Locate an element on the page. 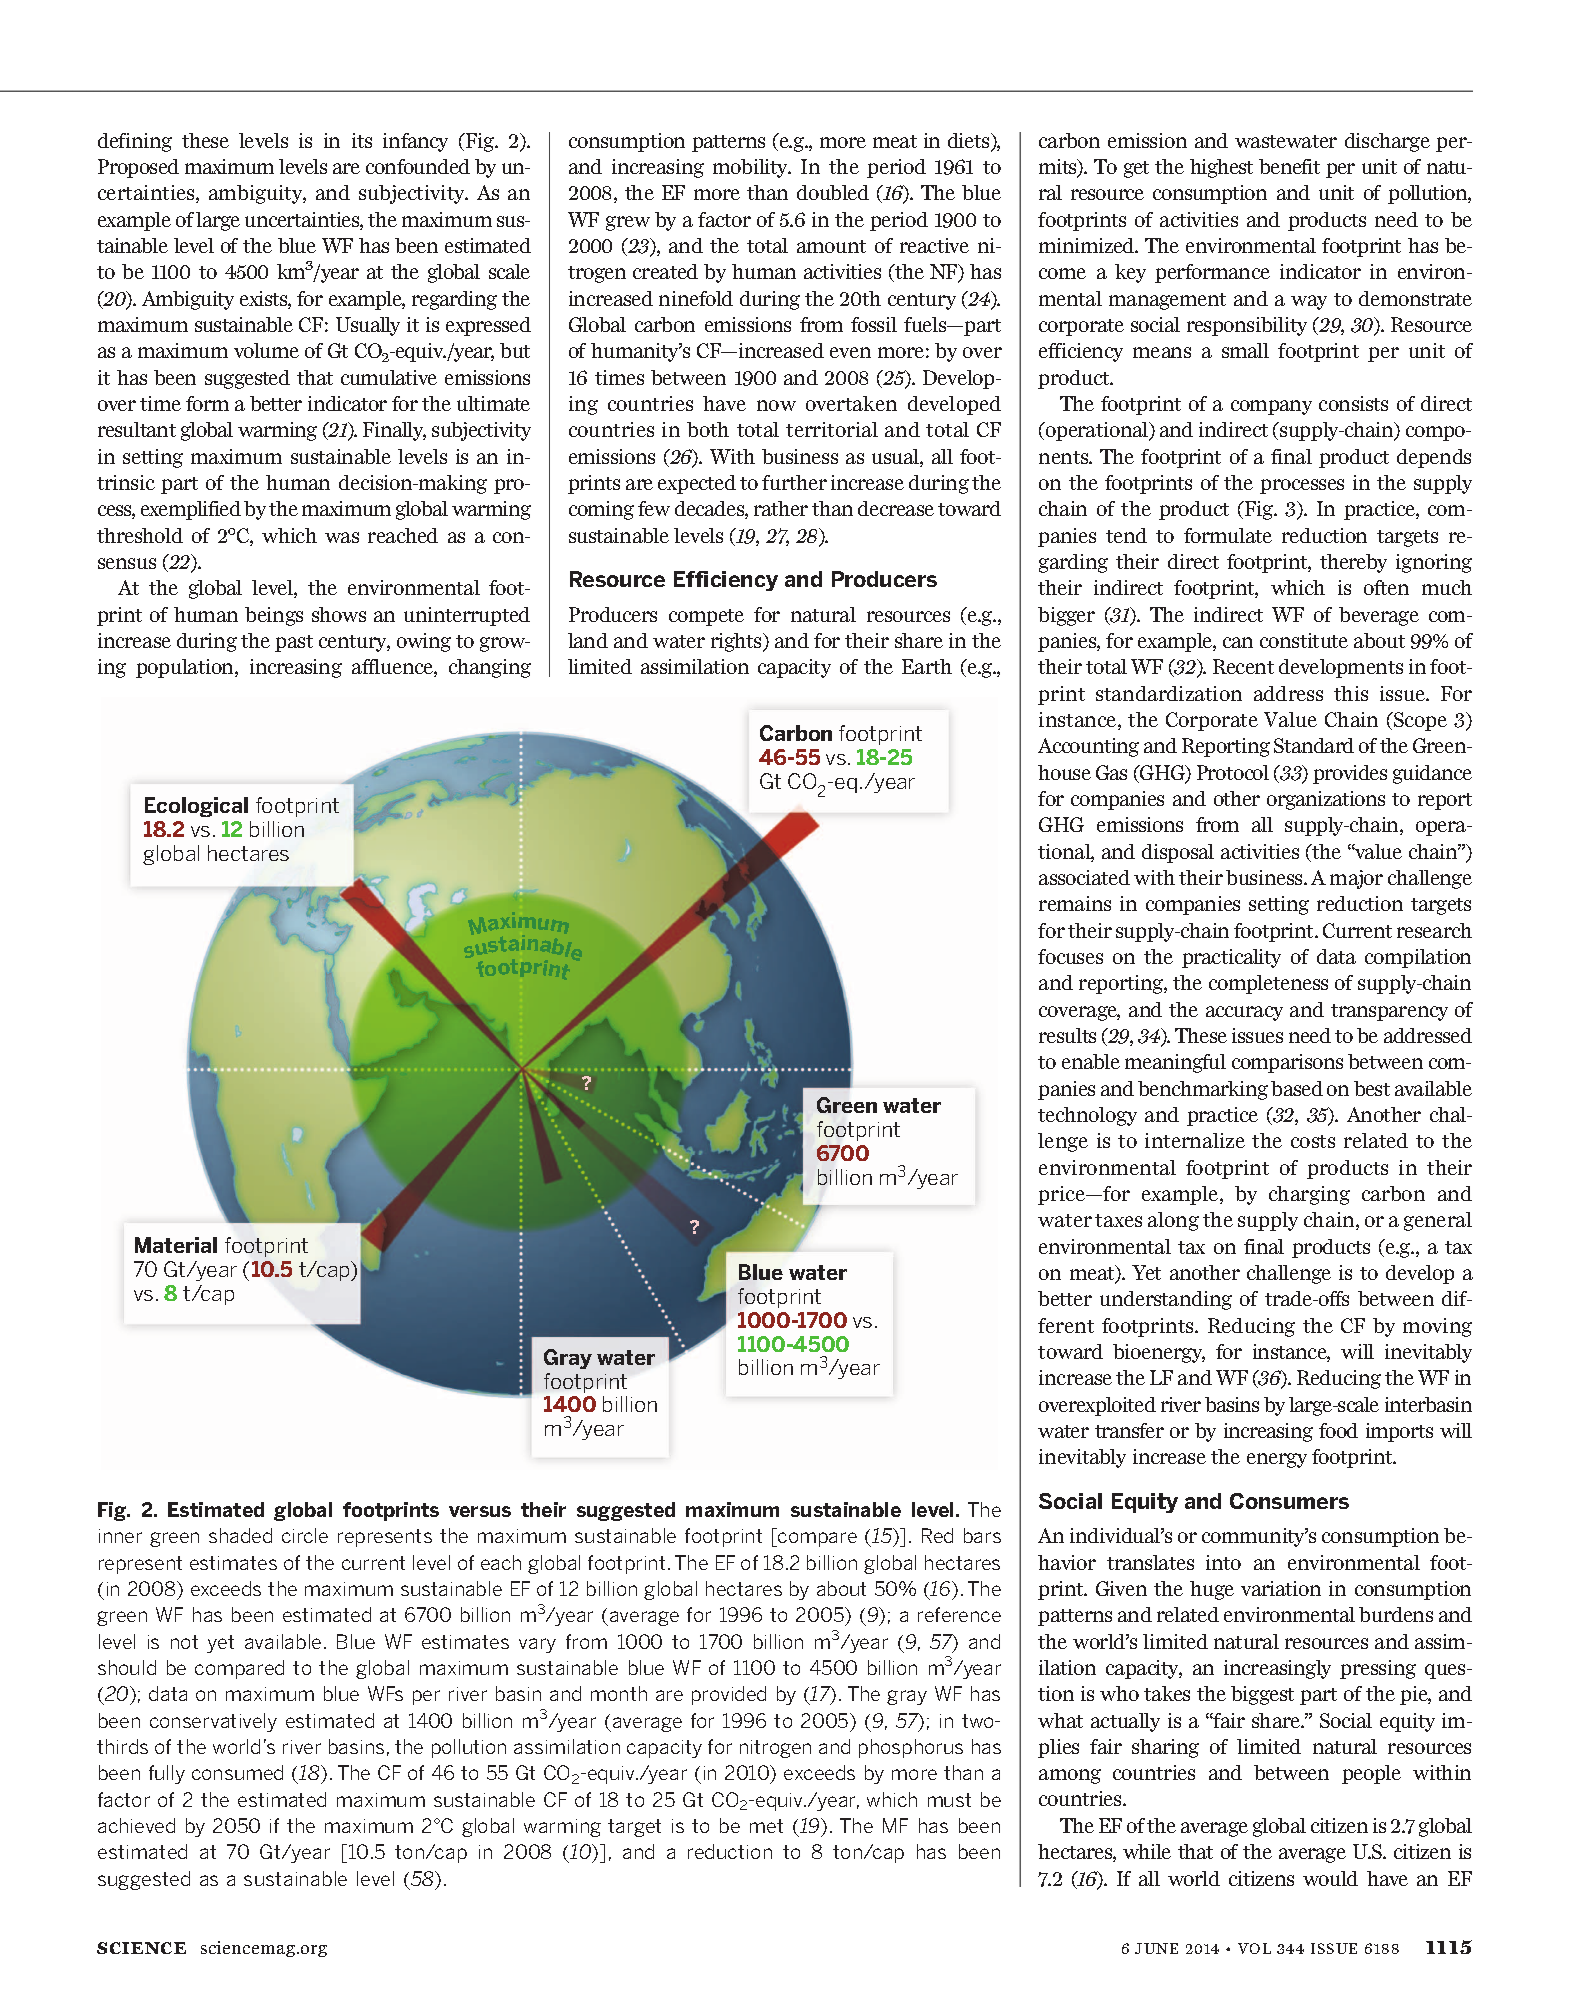 Image resolution: width=1570 pixels, height=1998 pixels. results is located at coordinates (1067, 1035).
